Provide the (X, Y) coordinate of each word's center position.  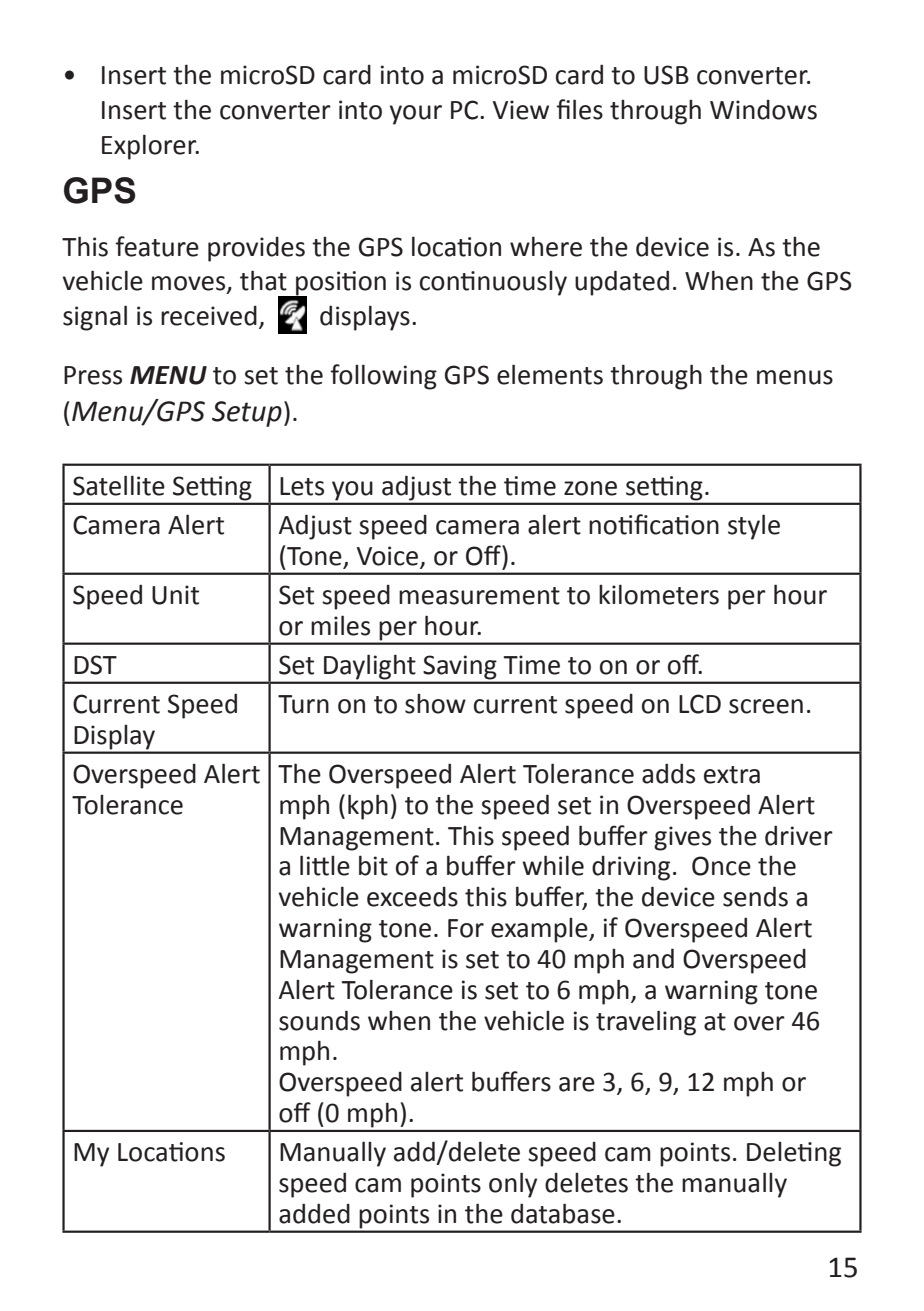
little (325, 865)
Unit (175, 595)
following (383, 377)
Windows (763, 110)
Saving (460, 667)
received (209, 316)
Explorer (150, 147)
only (513, 1185)
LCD (700, 704)
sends (755, 896)
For (466, 928)
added (314, 1213)
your (416, 115)
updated (622, 283)
